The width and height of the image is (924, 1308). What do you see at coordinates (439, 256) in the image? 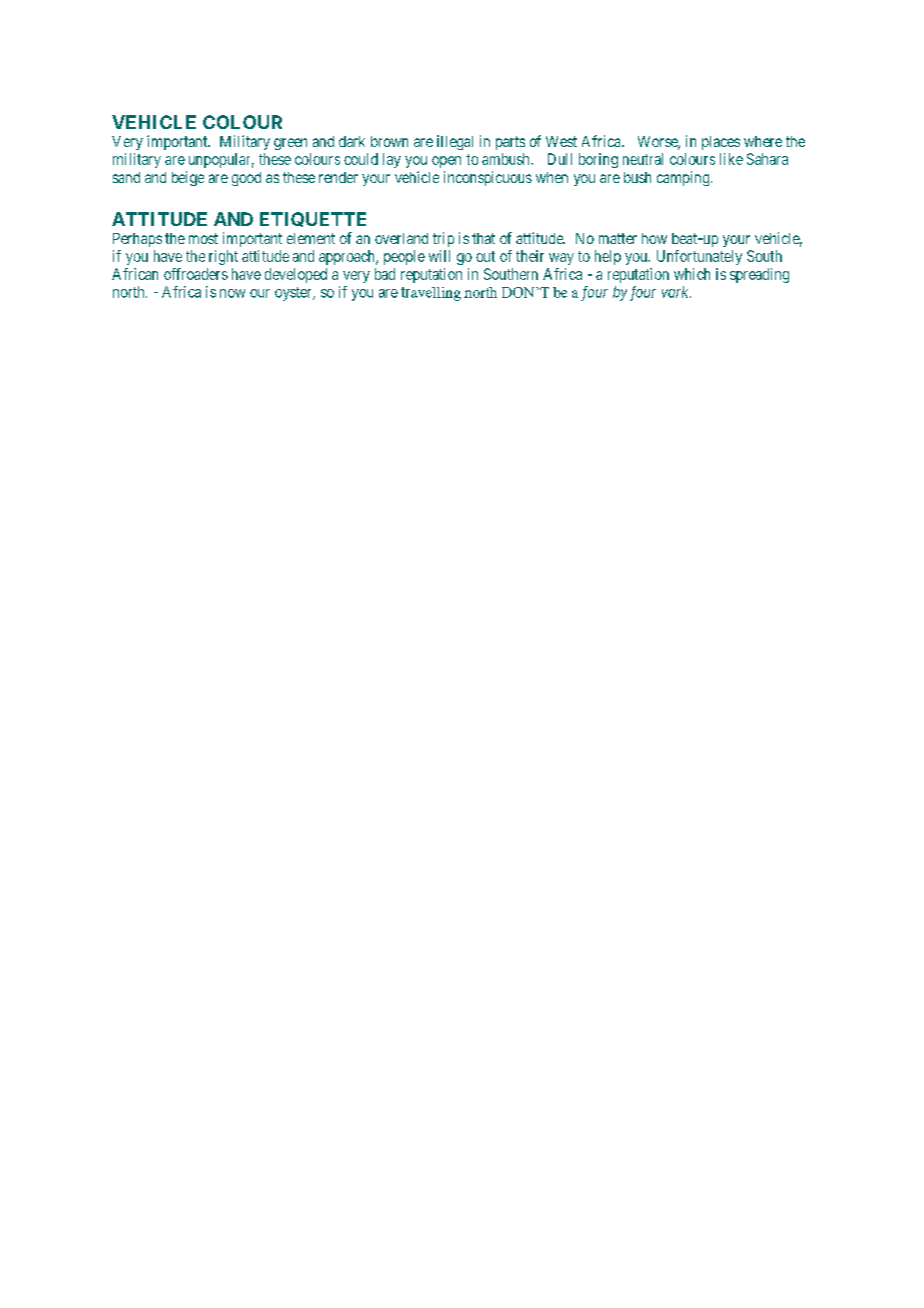
I see `will` at bounding box center [439, 256].
